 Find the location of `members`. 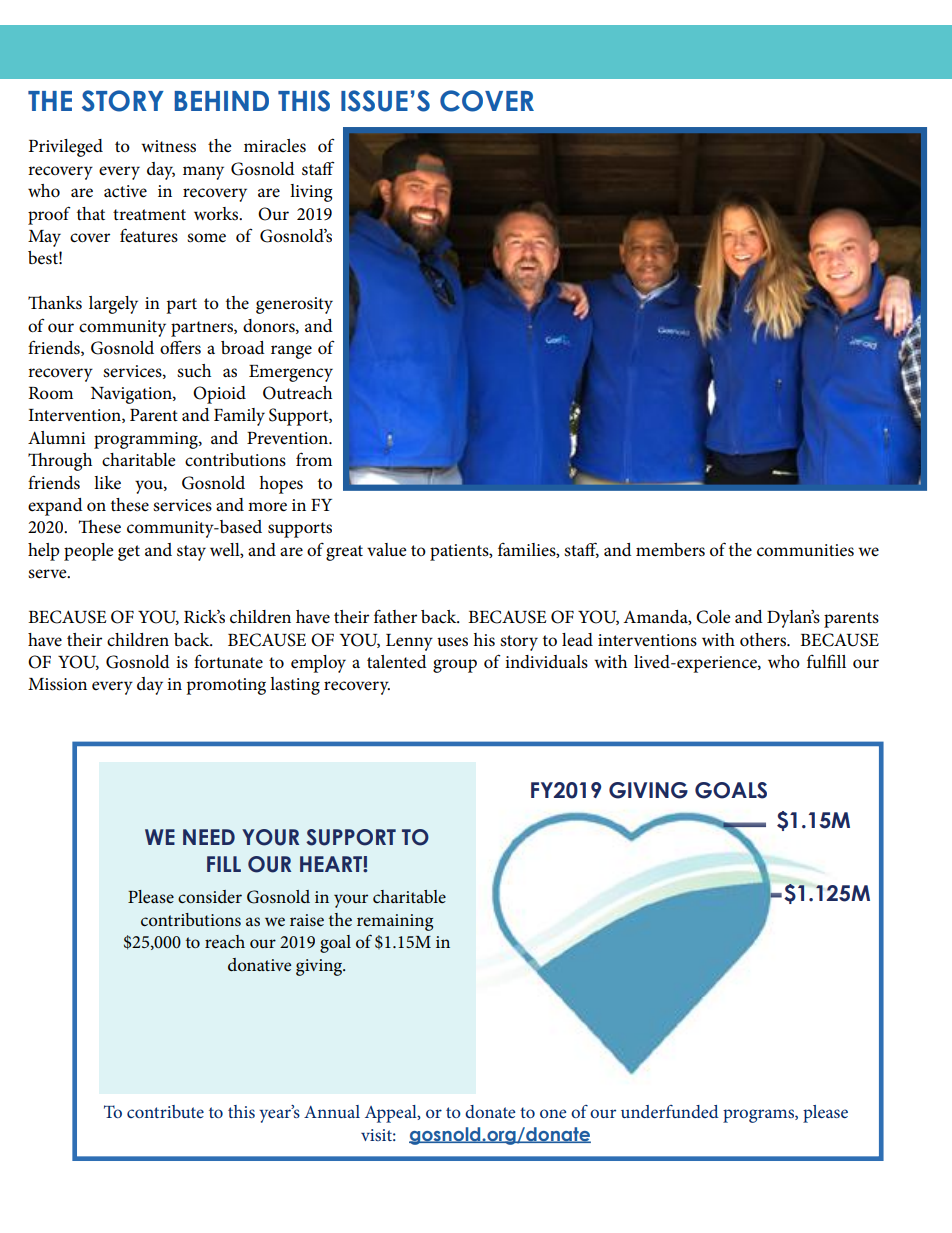

members is located at coordinates (670, 550).
